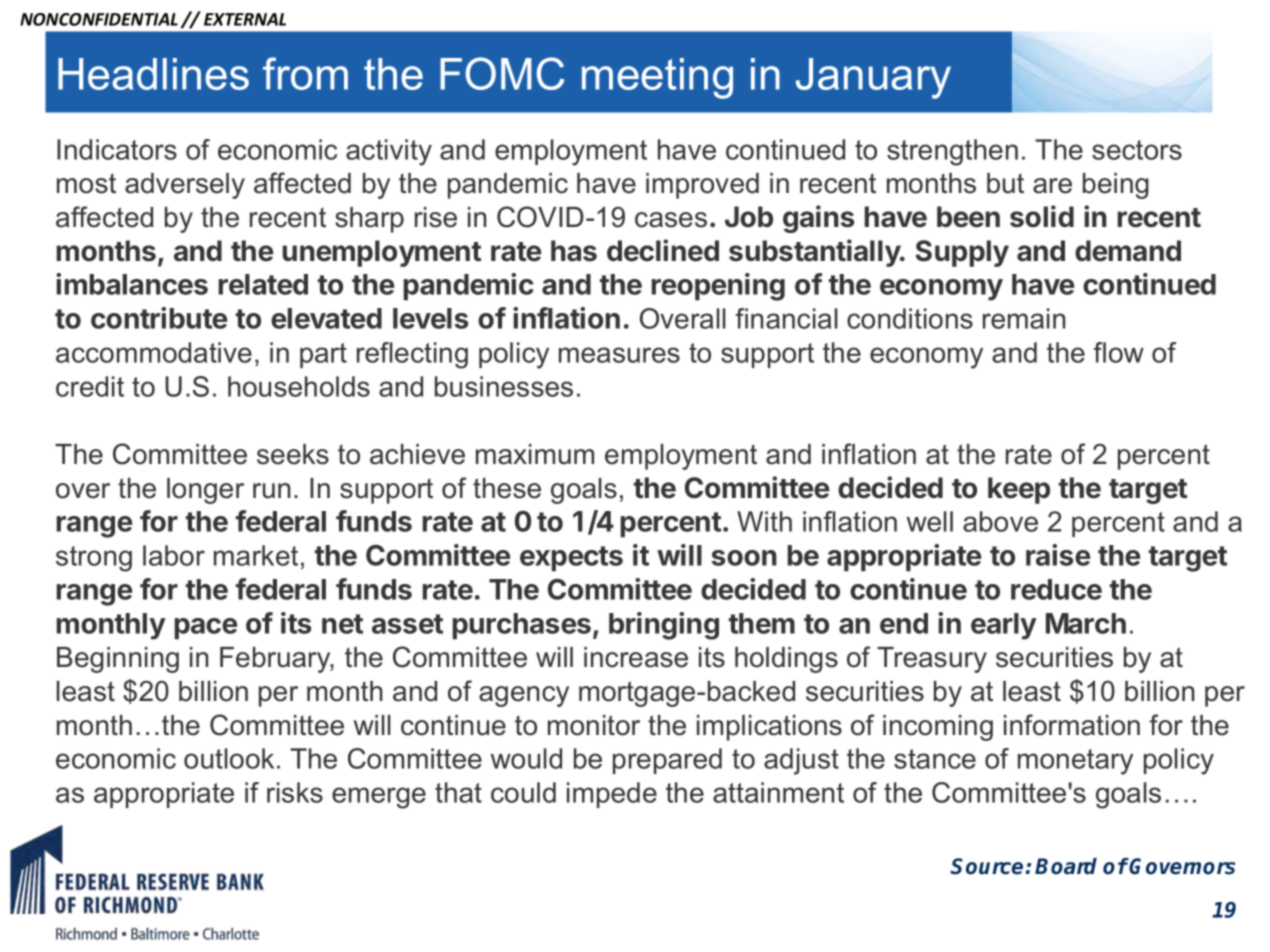 Image resolution: width=1270 pixels, height=952 pixels. I want to click on risks, so click(295, 792).
